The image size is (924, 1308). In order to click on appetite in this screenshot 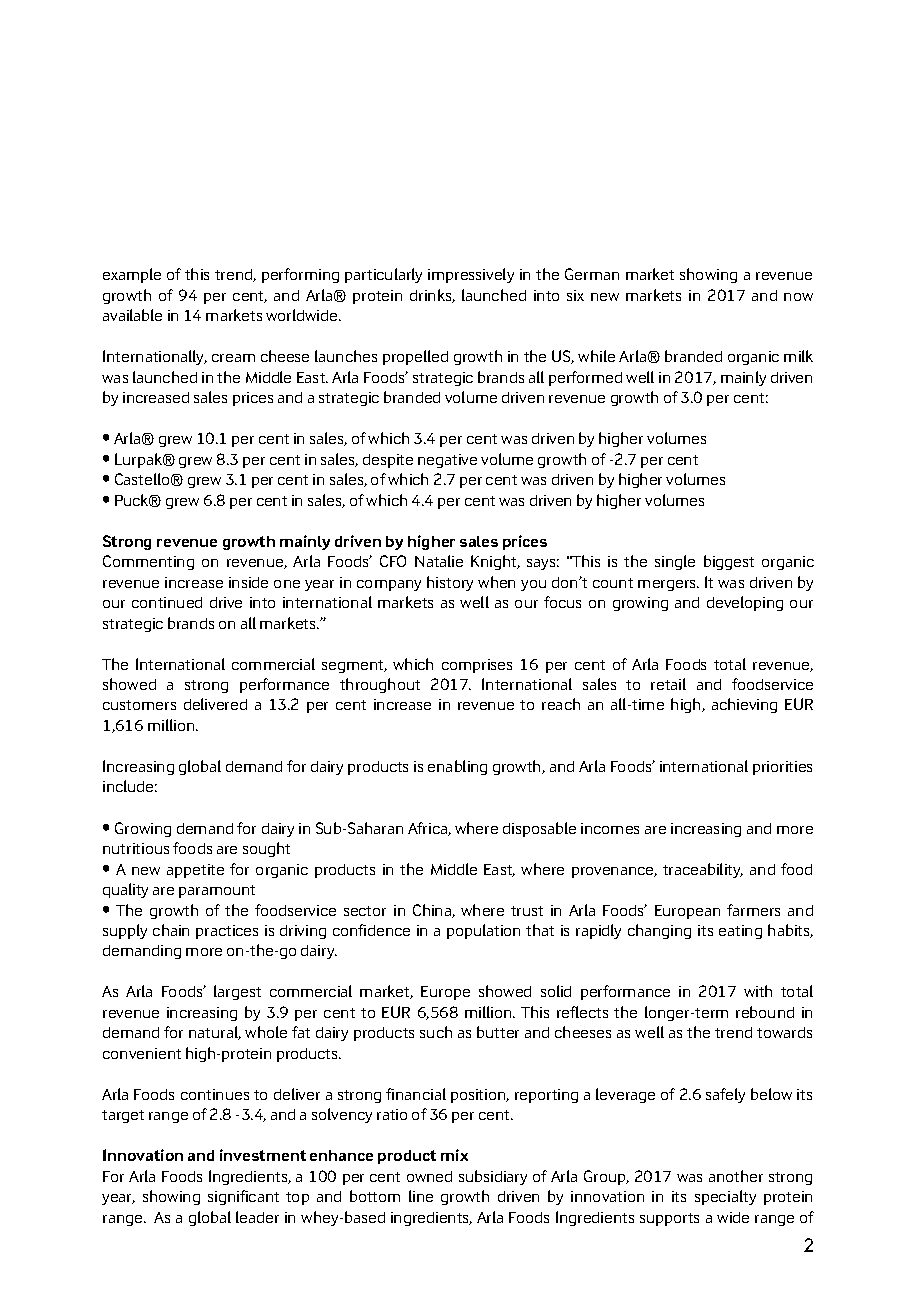, I will do `click(195, 871)`.
